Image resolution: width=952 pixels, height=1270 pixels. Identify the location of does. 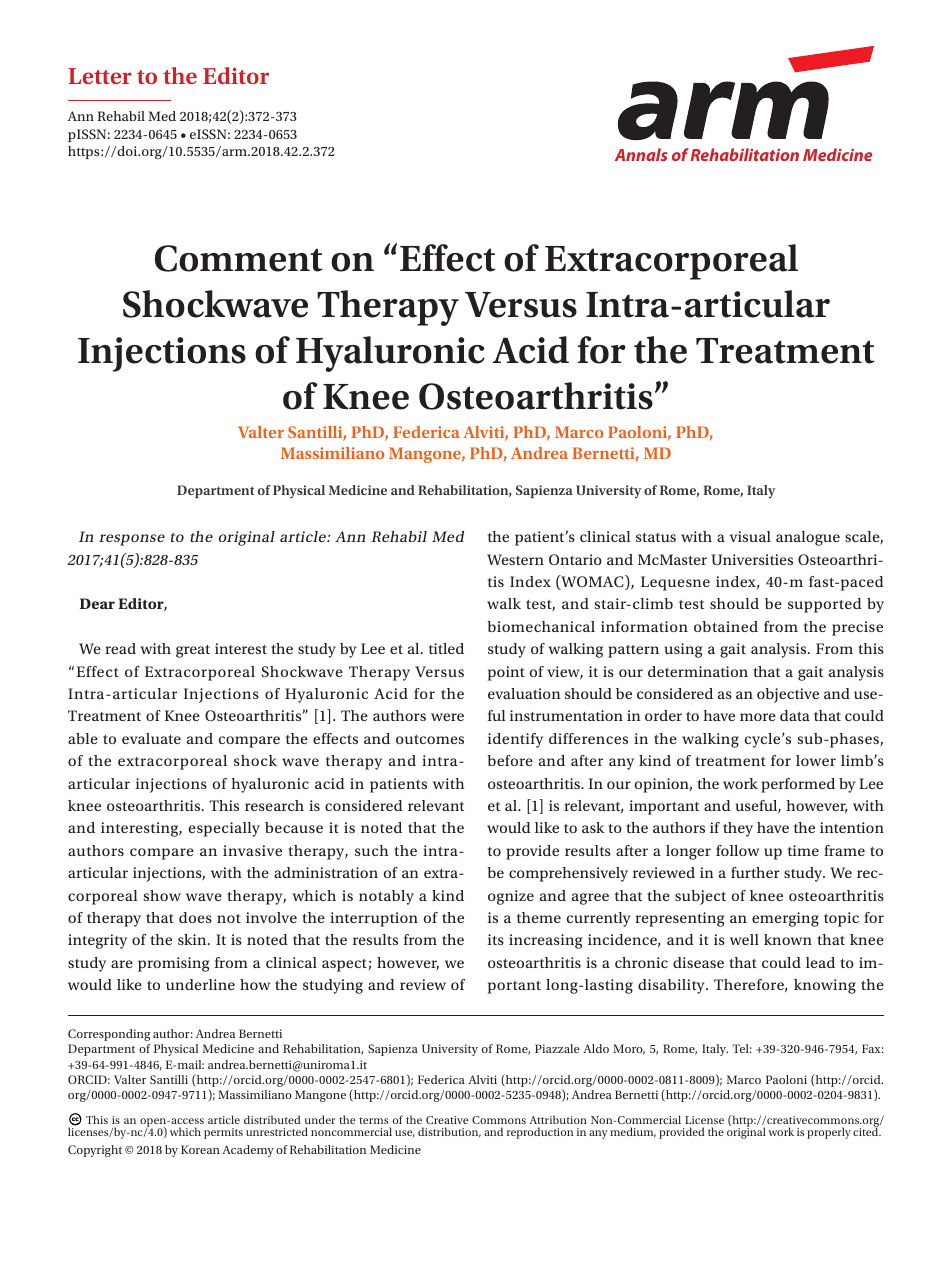
(195, 917).
